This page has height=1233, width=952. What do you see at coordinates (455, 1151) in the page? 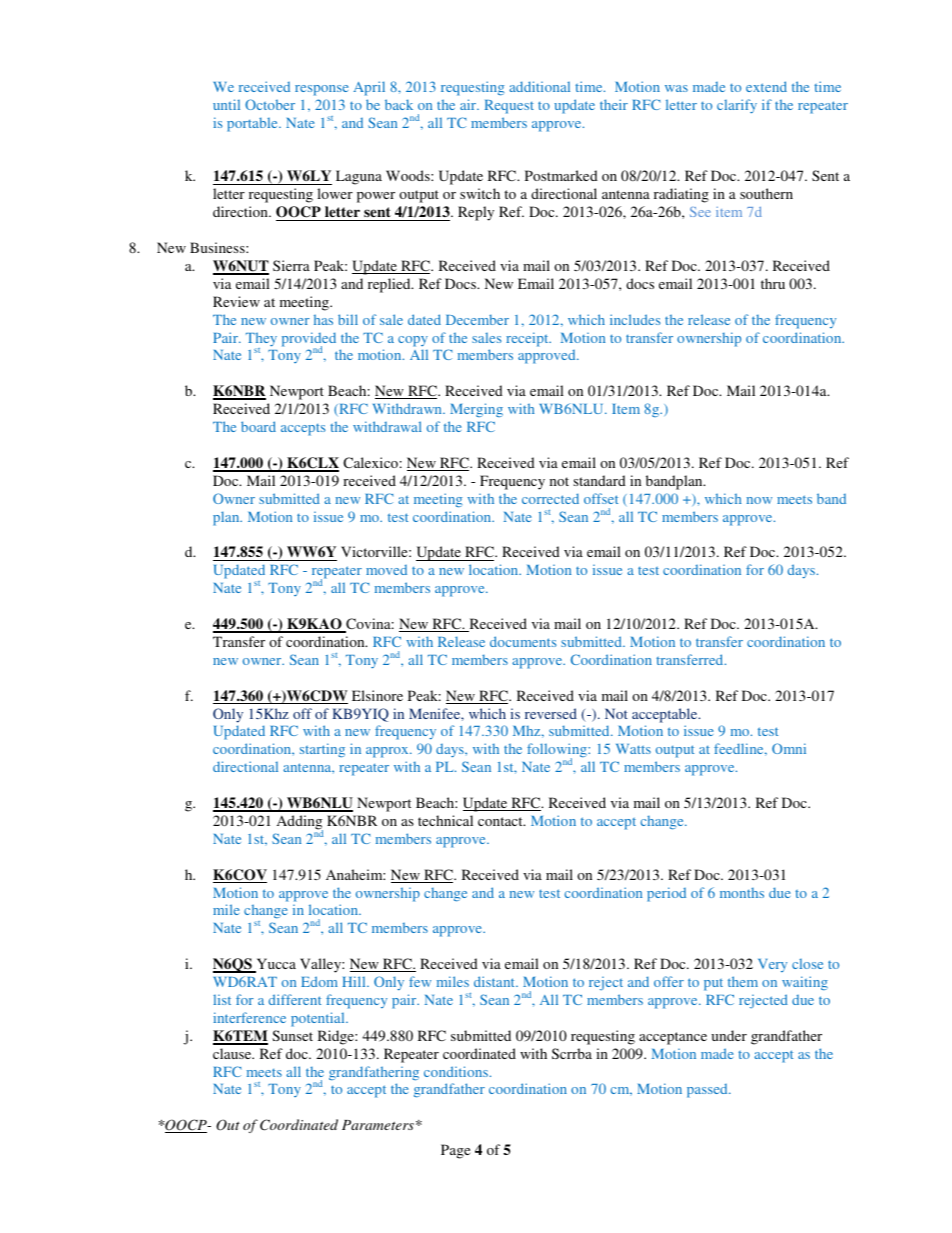
I see `Page` at bounding box center [455, 1151].
